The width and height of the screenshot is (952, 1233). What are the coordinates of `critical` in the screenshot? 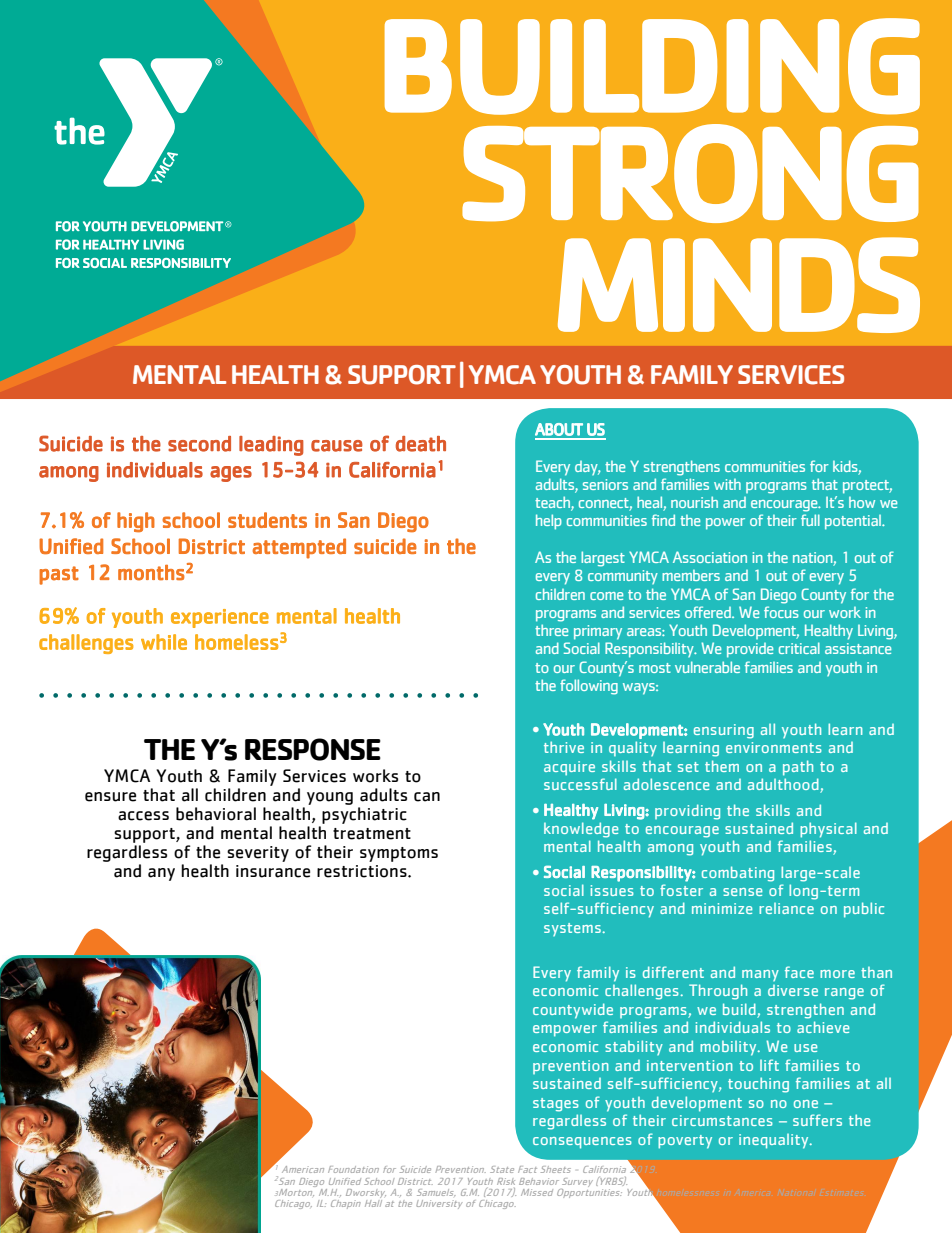 It's located at (799, 648).
